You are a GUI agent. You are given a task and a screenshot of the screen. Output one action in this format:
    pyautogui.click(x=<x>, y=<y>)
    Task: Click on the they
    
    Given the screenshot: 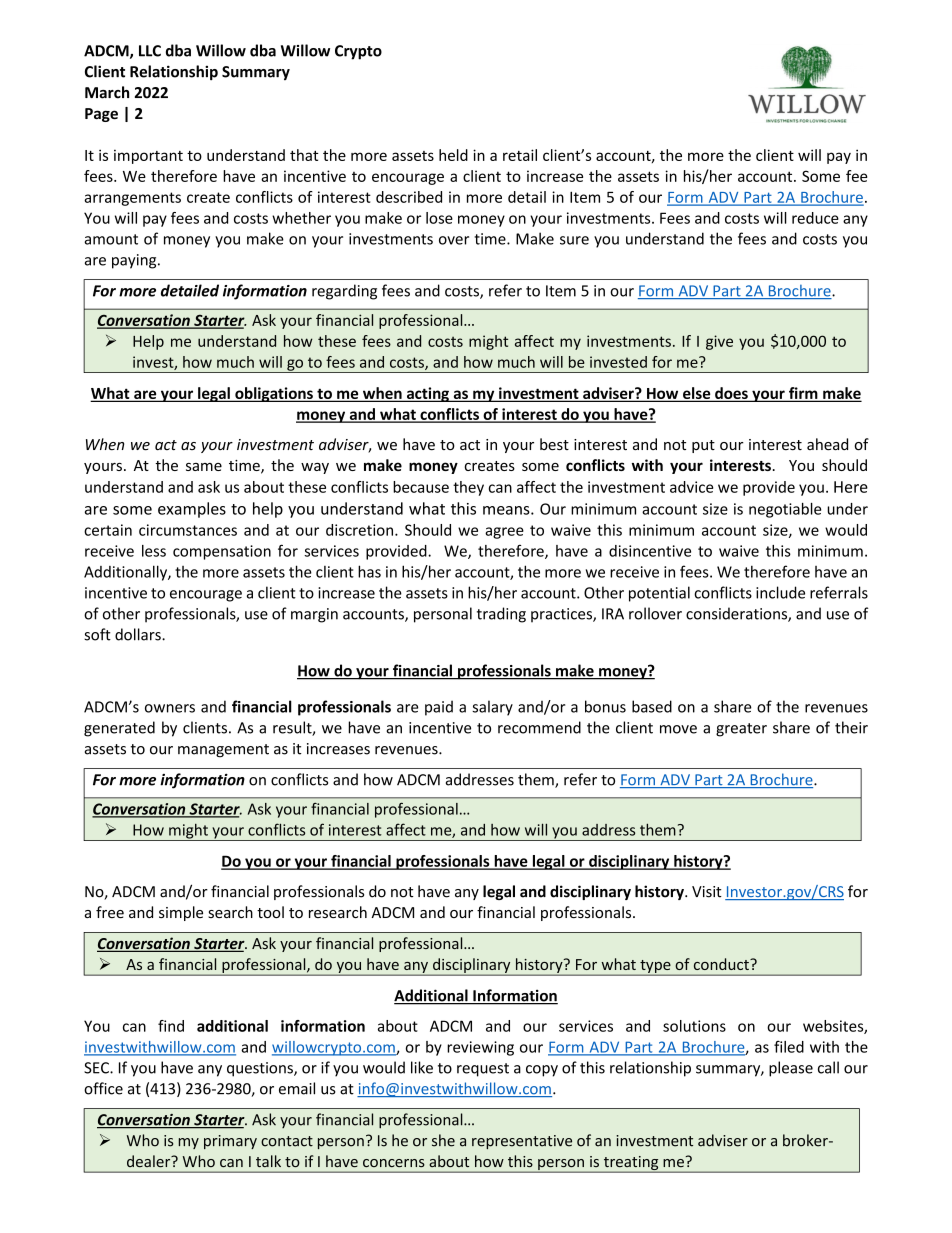 What is the action you would take?
    pyautogui.click(x=468, y=488)
